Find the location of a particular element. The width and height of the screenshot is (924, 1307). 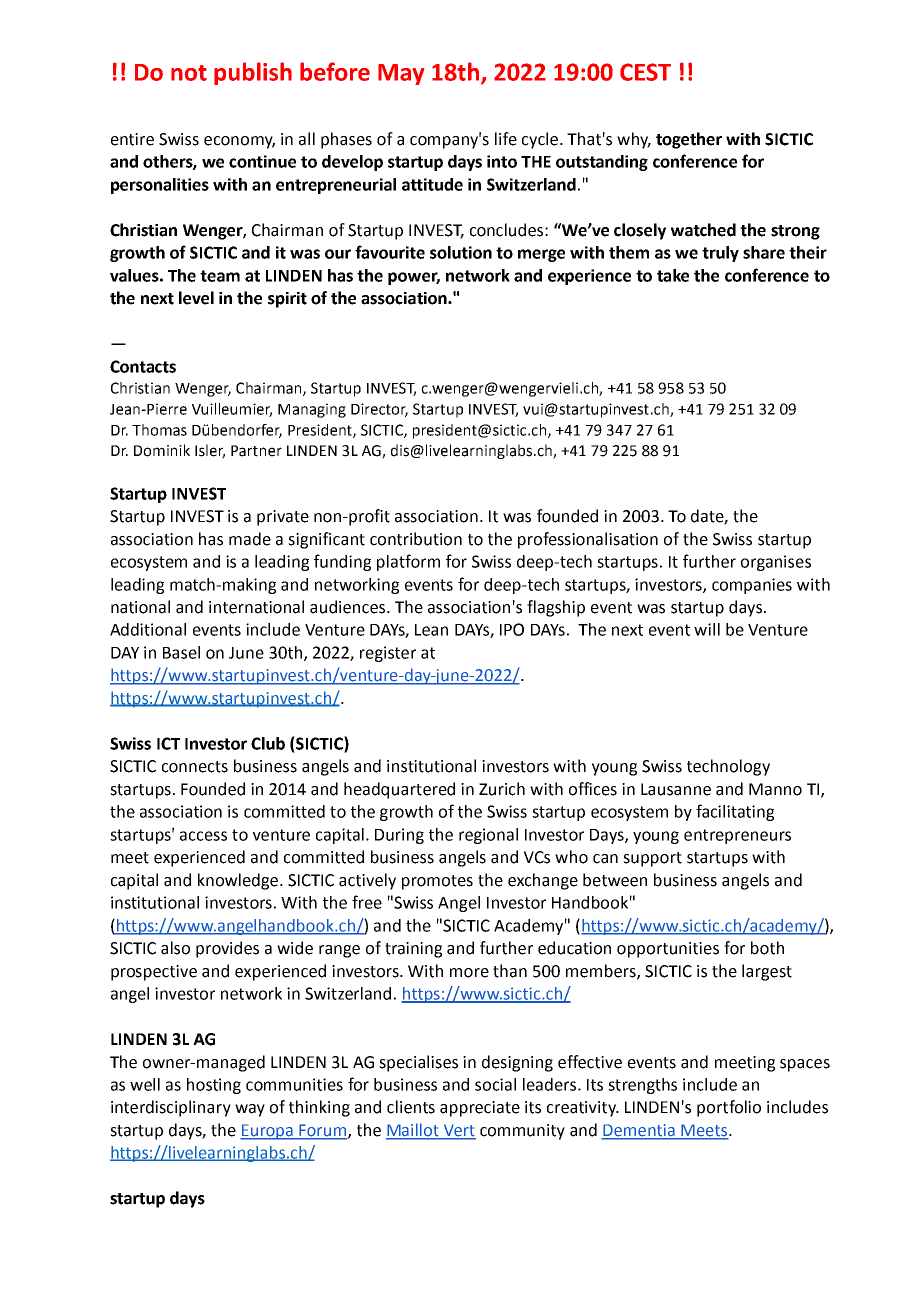

entrepreneurs is located at coordinates (737, 836).
